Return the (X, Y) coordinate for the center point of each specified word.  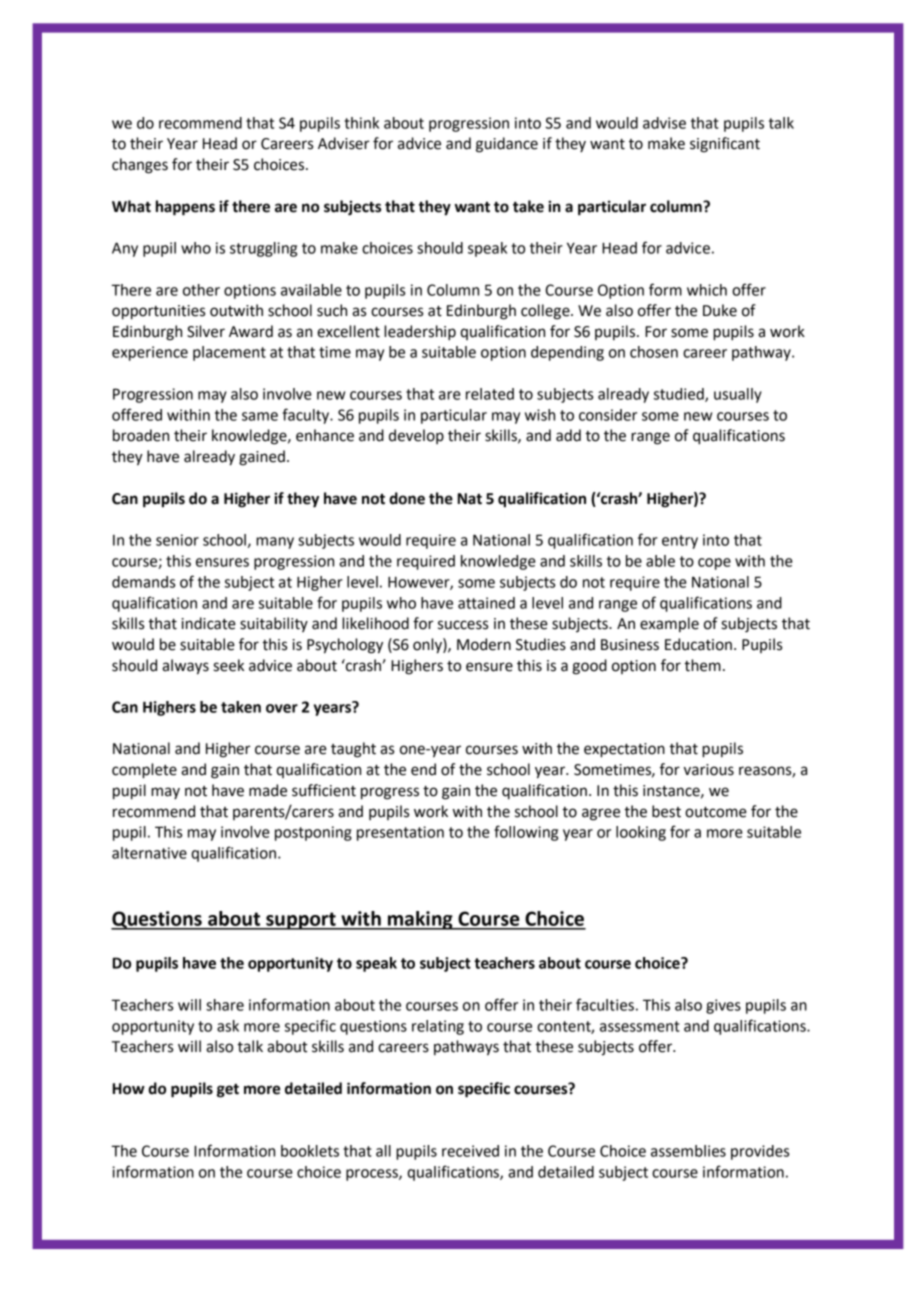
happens (185, 208)
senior (177, 540)
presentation (400, 833)
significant (725, 145)
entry (680, 542)
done (407, 498)
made (268, 790)
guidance (507, 145)
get (228, 1091)
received (470, 1151)
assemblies (688, 1151)
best (666, 811)
